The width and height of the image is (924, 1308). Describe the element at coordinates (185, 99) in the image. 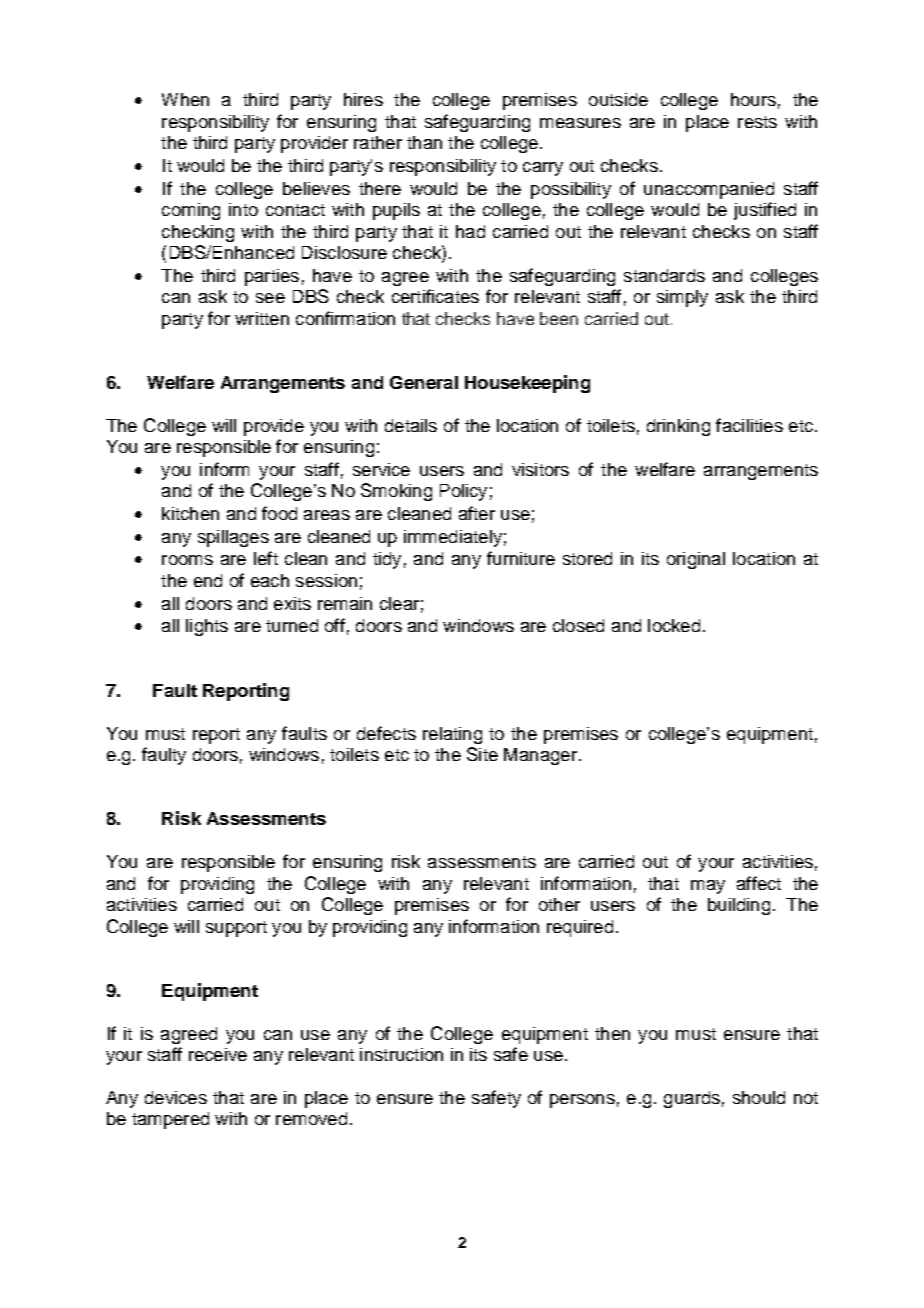

I see `When` at that location.
